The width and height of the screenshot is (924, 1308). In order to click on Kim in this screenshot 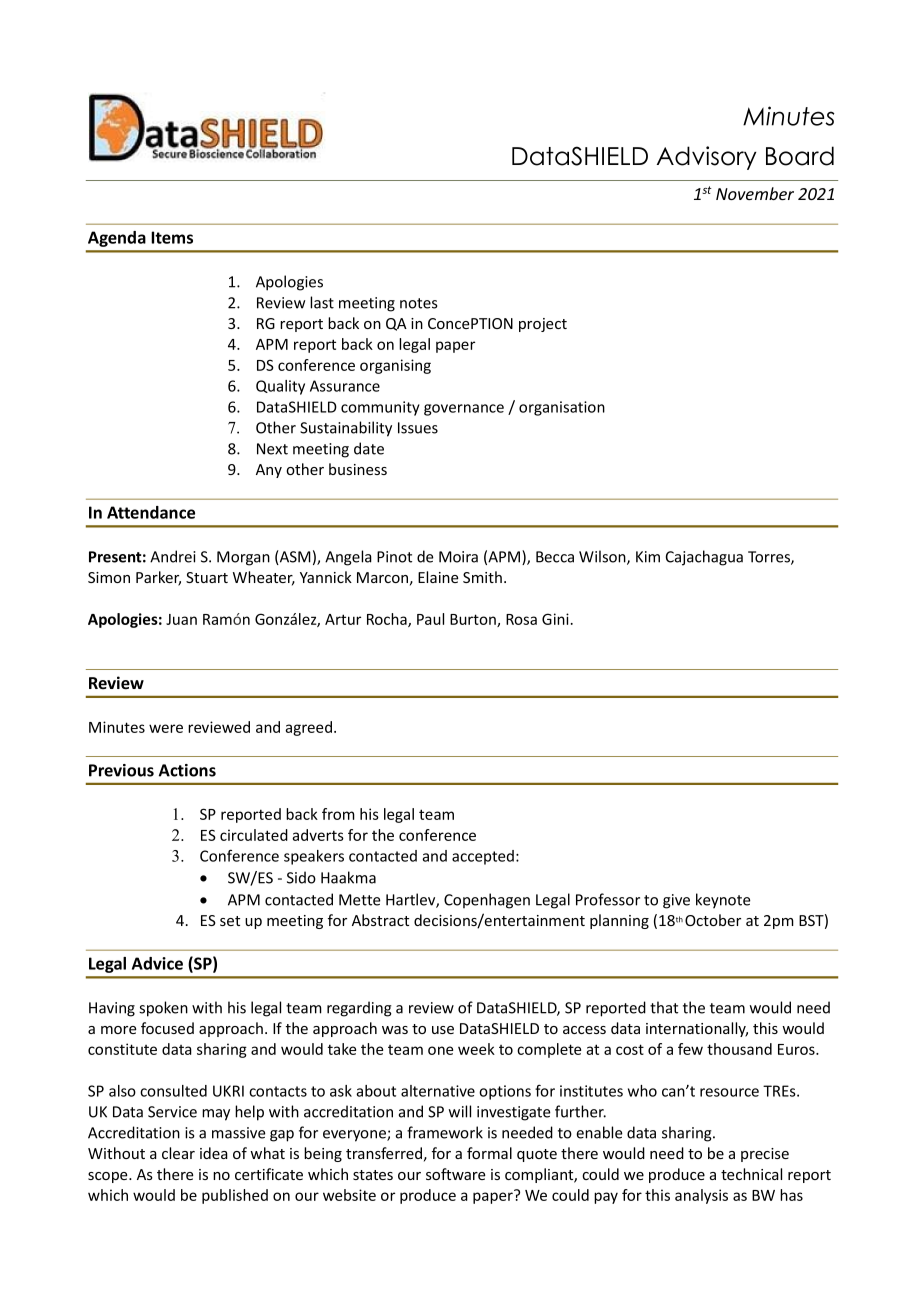, I will do `click(648, 557)`.
